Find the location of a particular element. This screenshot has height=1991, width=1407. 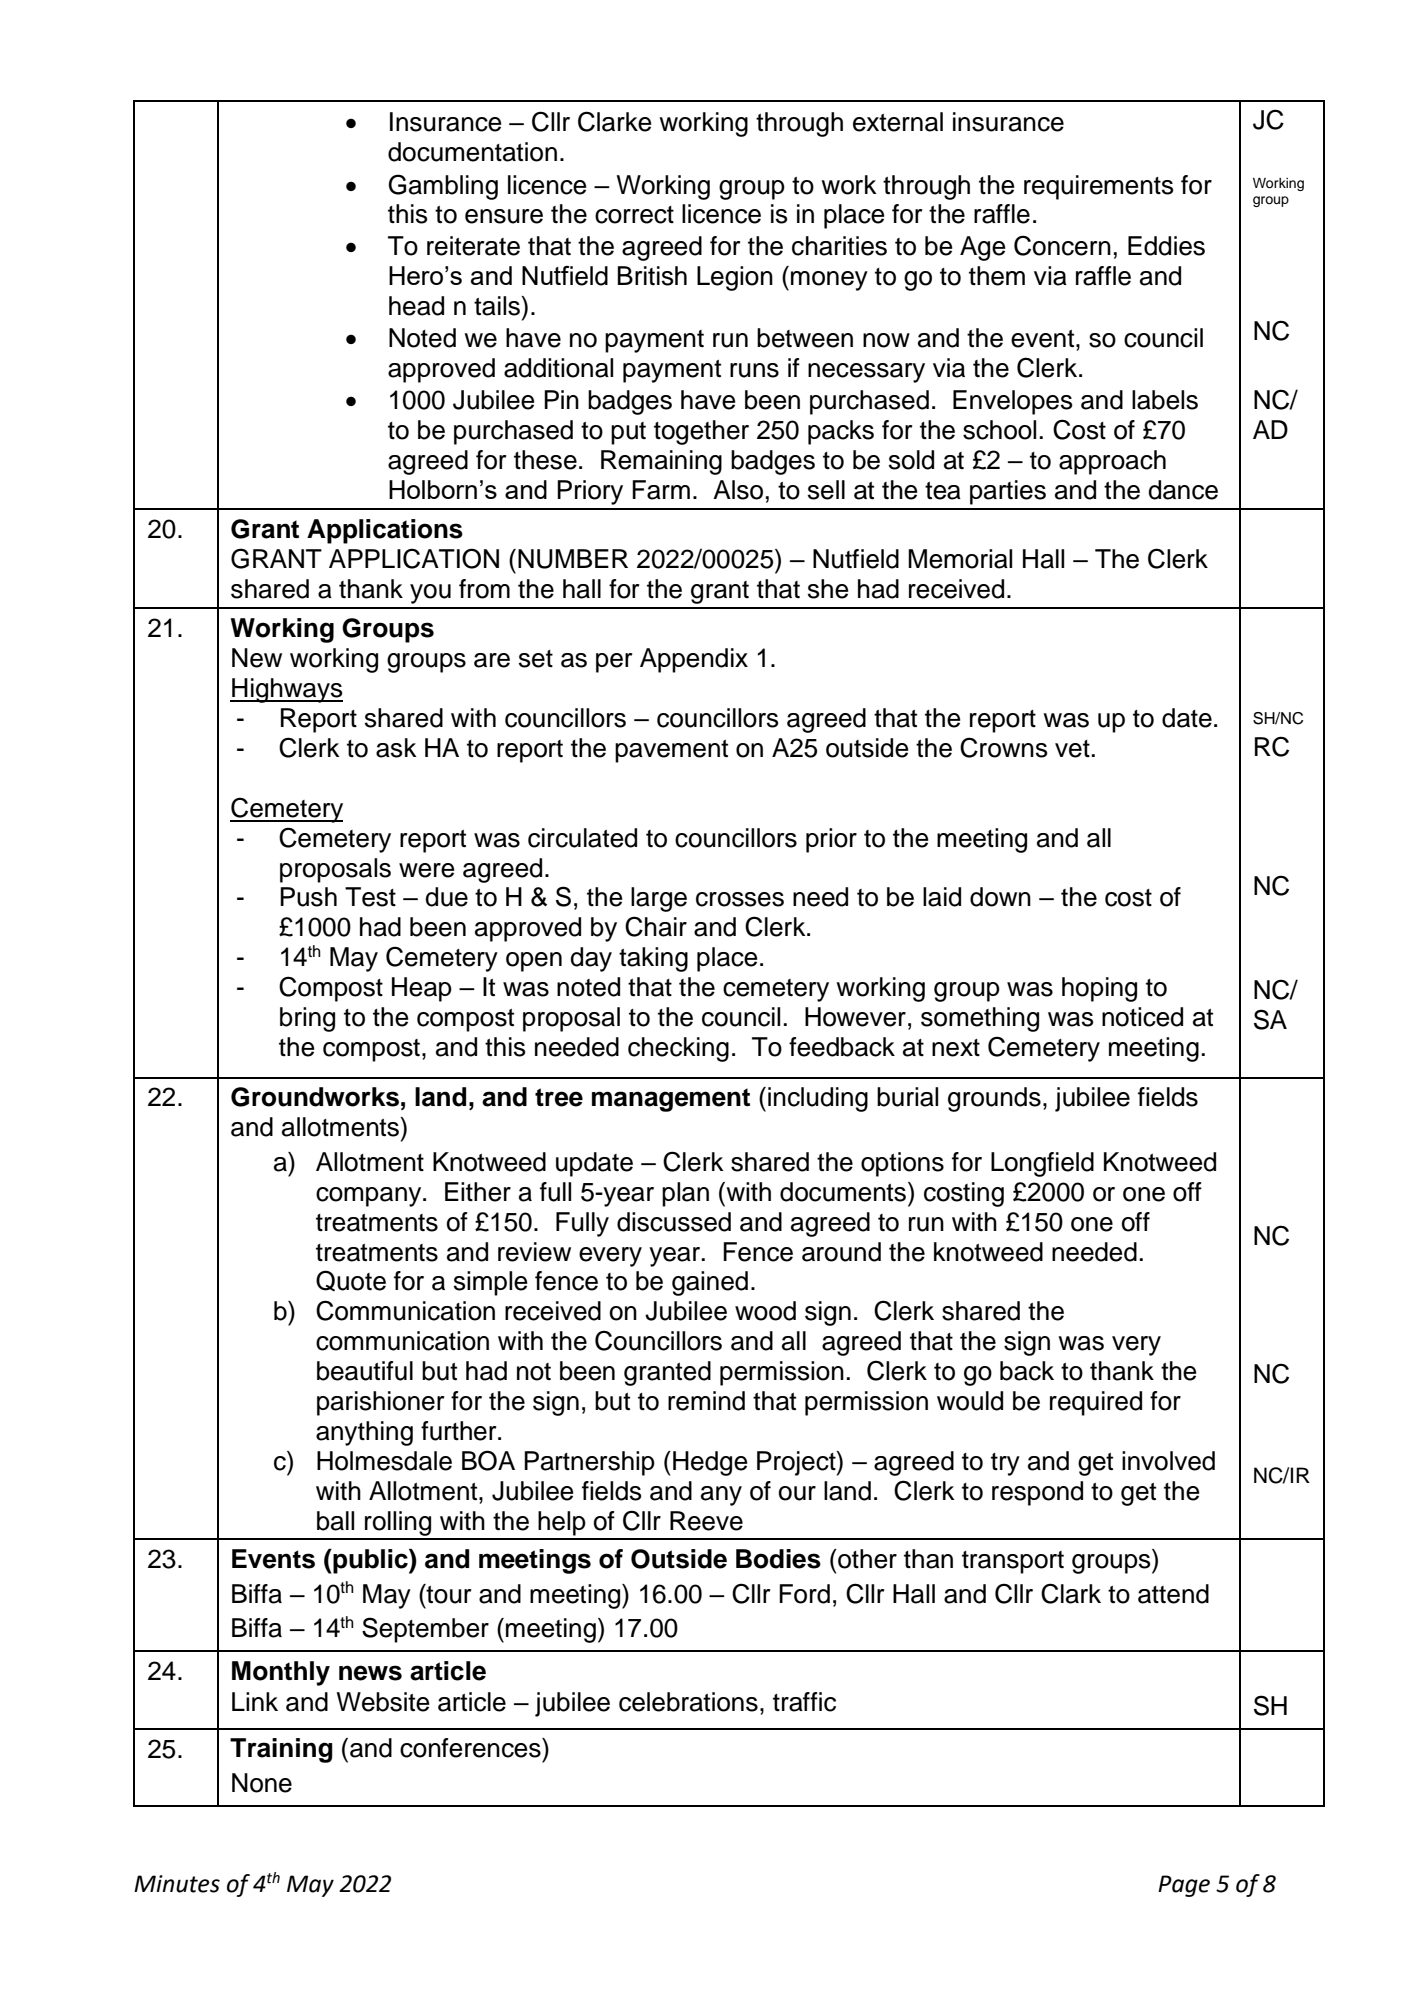

celebrations is located at coordinates (688, 1702).
